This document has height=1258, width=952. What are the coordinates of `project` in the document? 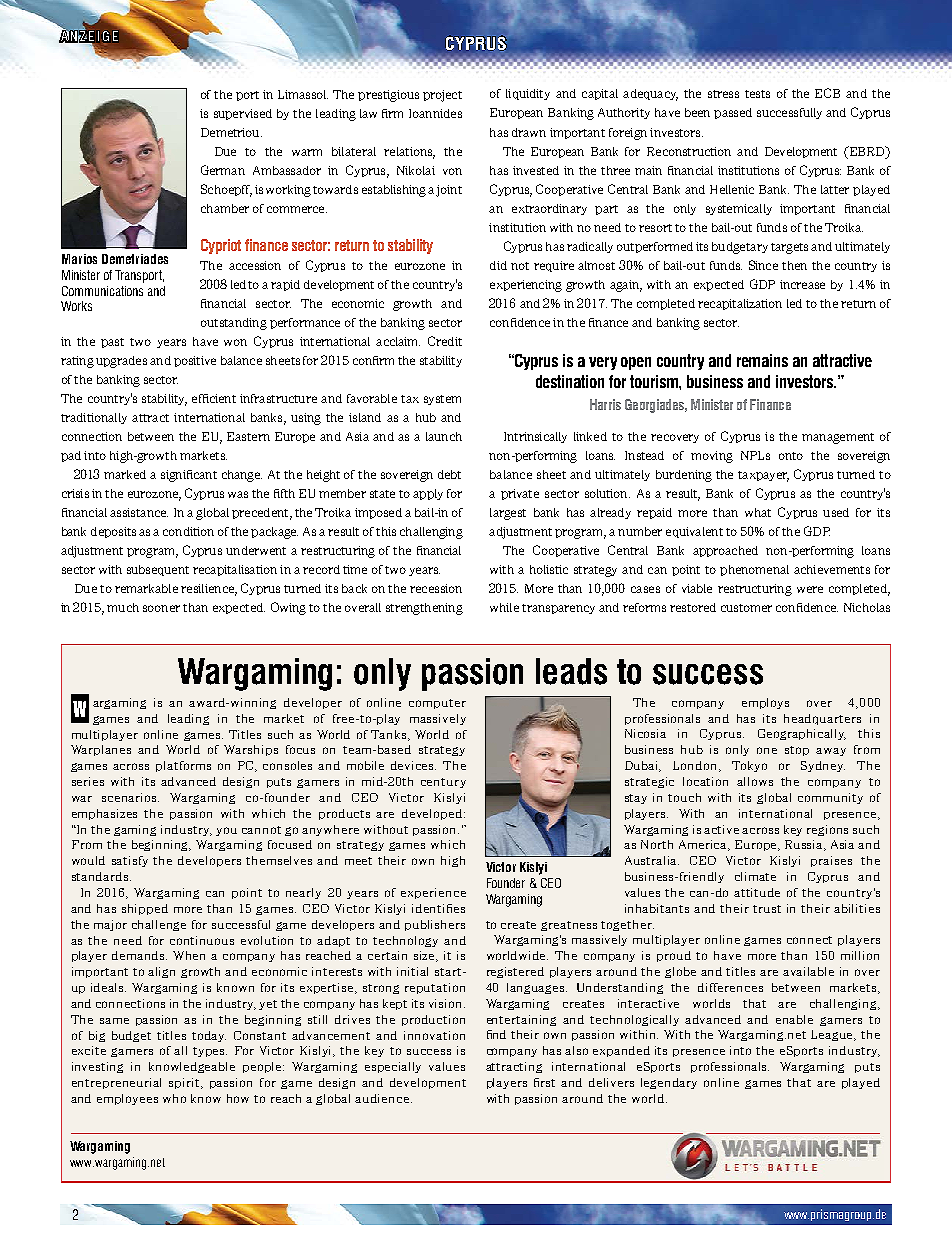 It's located at (442, 96).
